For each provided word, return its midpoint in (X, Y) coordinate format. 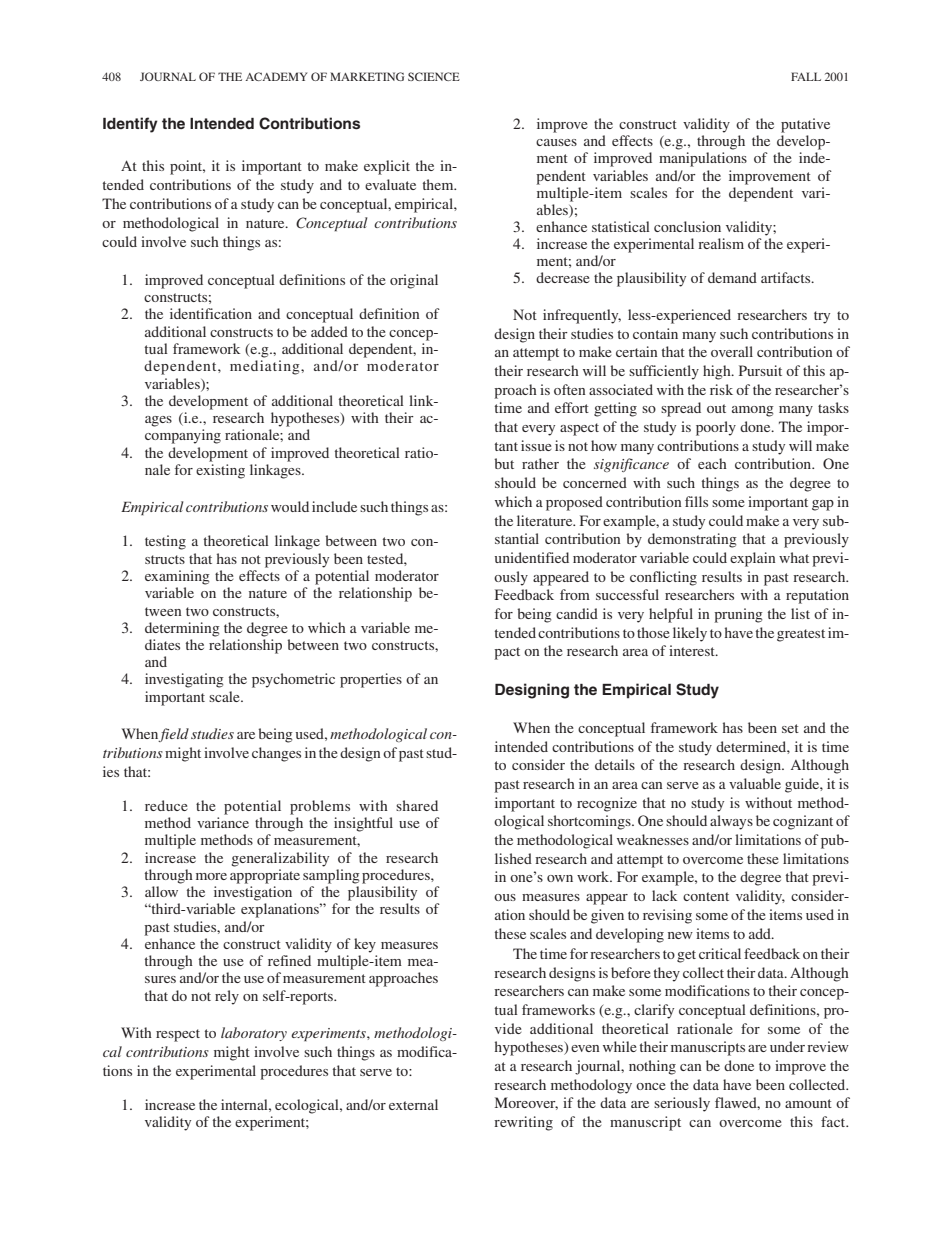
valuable (755, 783)
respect (178, 1035)
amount (808, 1103)
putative (805, 125)
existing (220, 471)
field (173, 735)
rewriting (523, 1123)
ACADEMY (276, 76)
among (753, 411)
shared (417, 805)
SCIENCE (434, 76)
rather (540, 463)
